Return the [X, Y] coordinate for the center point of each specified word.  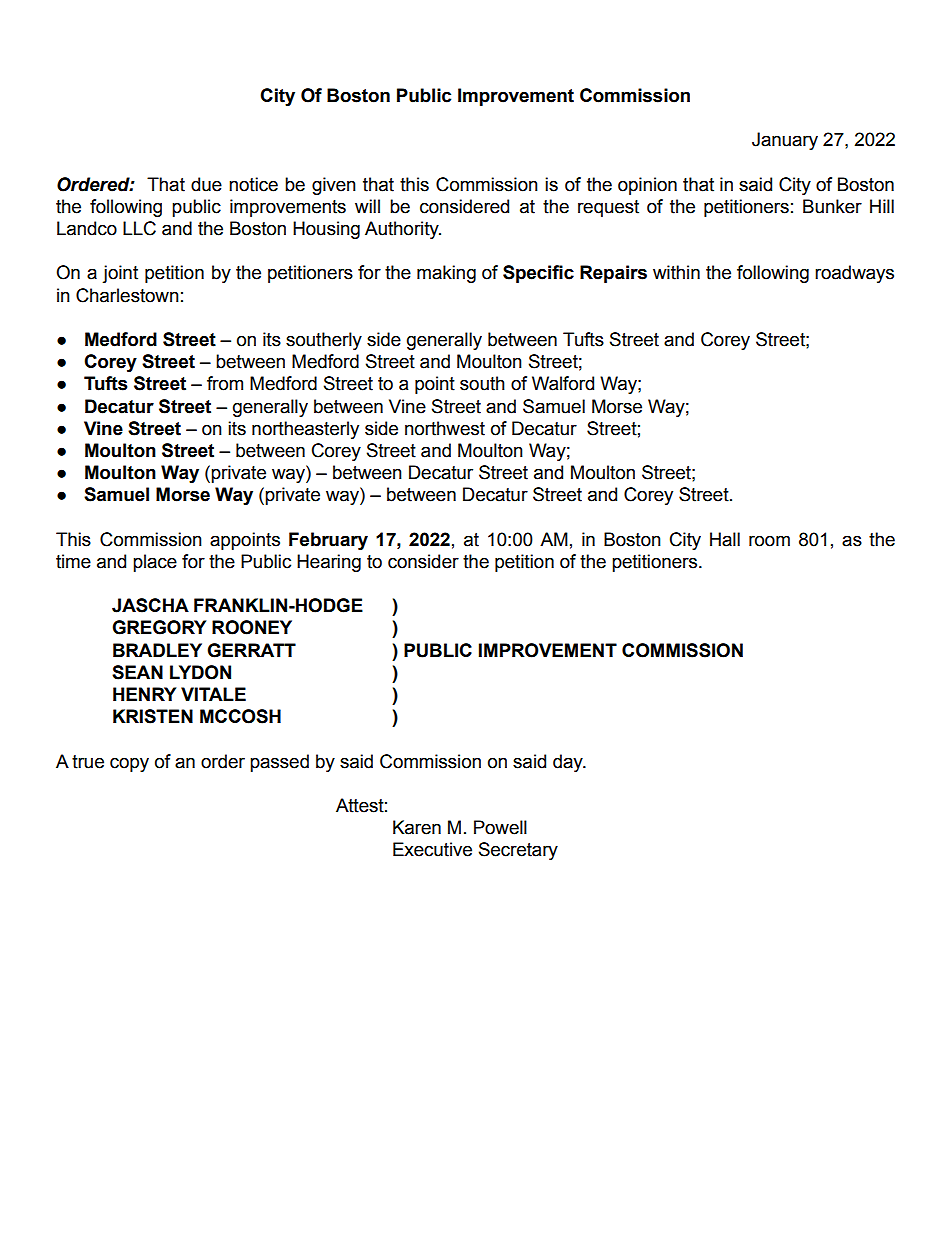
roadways [854, 274]
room [769, 541]
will [367, 206]
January [785, 141]
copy [129, 764]
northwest [445, 428]
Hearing [329, 563]
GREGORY [159, 627]
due [206, 184]
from [225, 383]
